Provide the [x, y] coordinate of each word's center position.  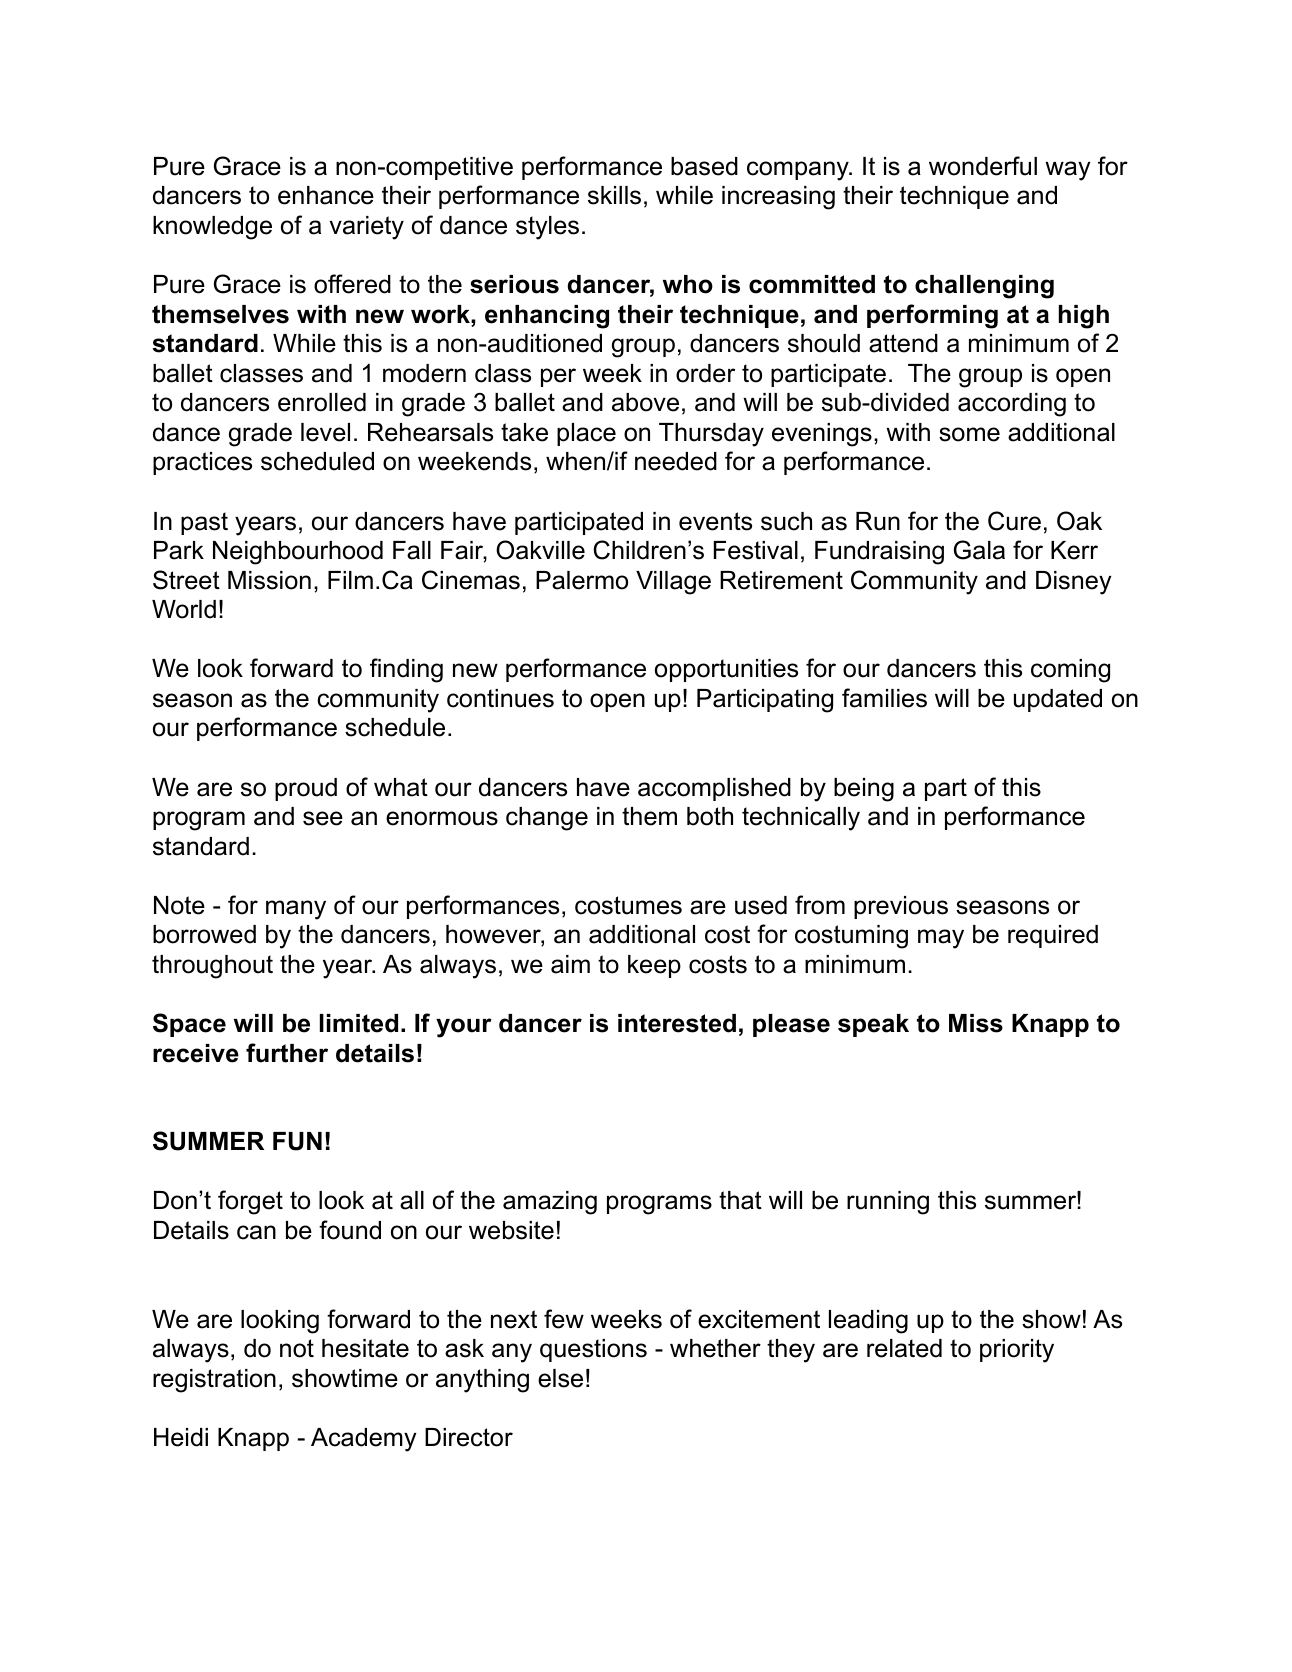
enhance [326, 195]
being [864, 790]
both [710, 816]
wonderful [983, 166]
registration [214, 1381]
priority [1017, 1351]
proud [306, 789]
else [560, 1378]
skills [614, 195]
